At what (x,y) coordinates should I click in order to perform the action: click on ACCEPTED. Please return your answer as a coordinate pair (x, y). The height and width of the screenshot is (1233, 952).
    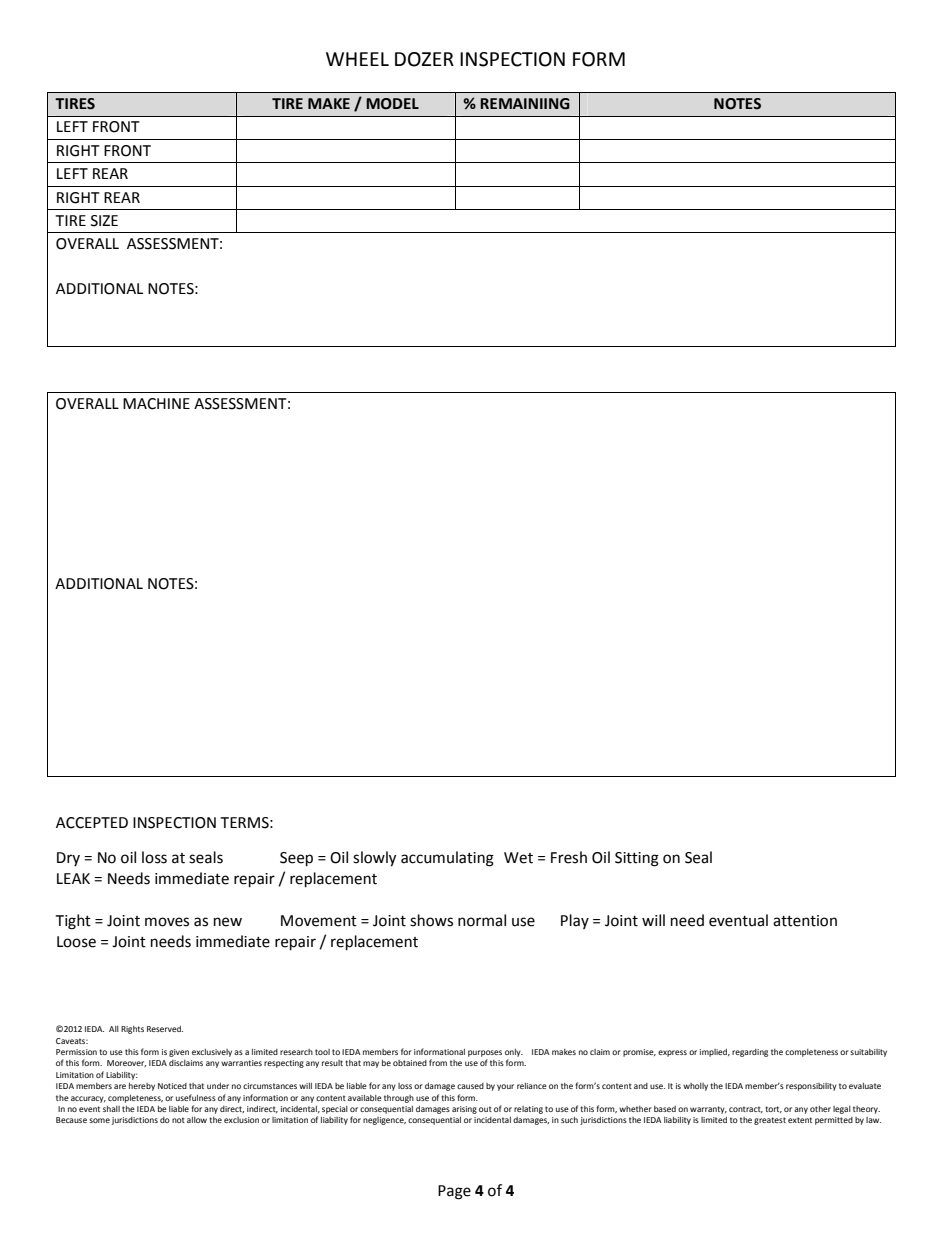
    Looking at the image, I should click on (92, 823).
